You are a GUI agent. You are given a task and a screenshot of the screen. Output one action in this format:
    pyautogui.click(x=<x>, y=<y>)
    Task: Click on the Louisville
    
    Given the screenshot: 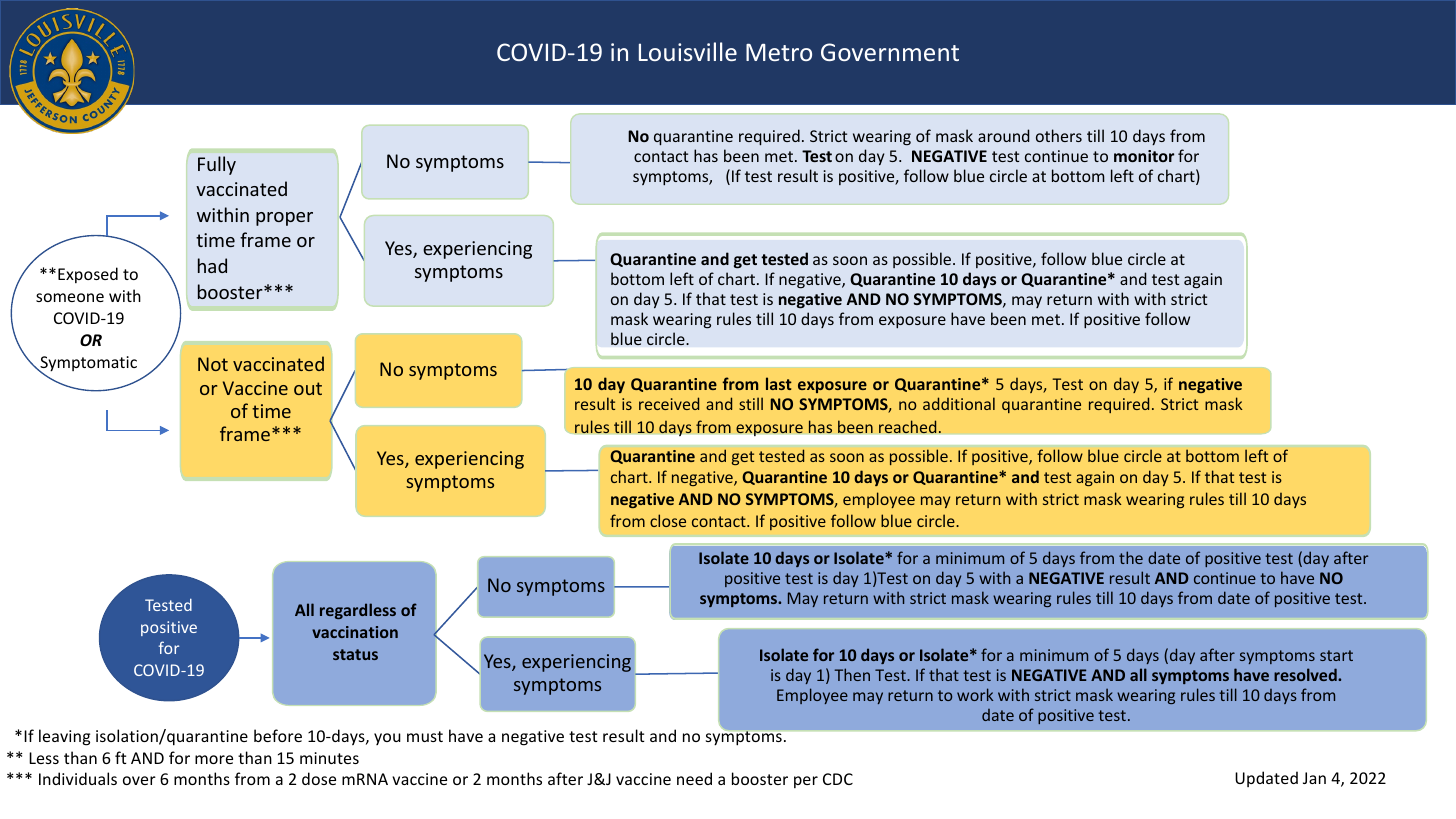 What is the action you would take?
    pyautogui.click(x=688, y=51)
